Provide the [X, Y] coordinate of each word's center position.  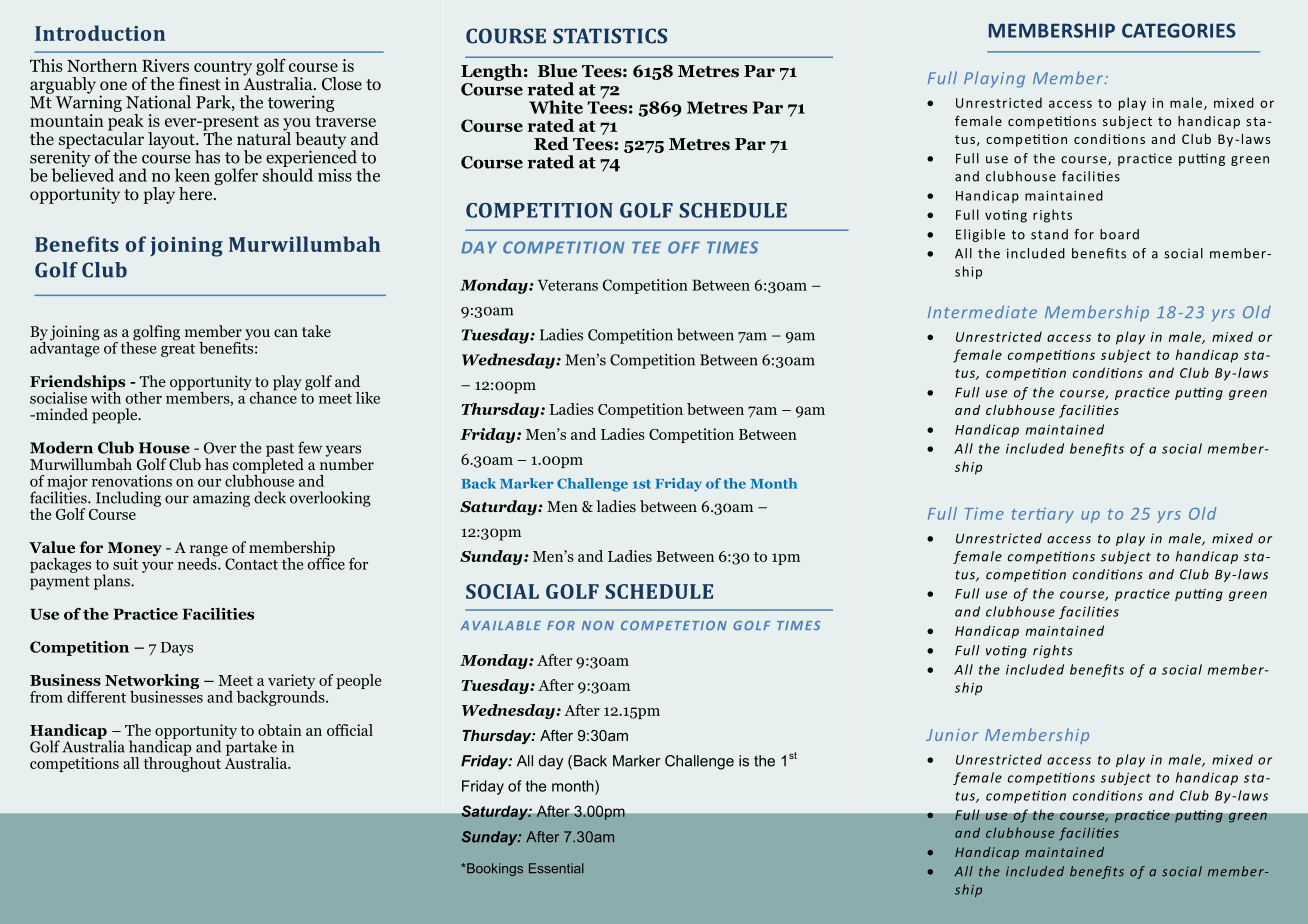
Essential [556, 868]
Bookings [494, 869]
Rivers [165, 65]
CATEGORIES [1179, 30]
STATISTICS [610, 36]
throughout [182, 763]
